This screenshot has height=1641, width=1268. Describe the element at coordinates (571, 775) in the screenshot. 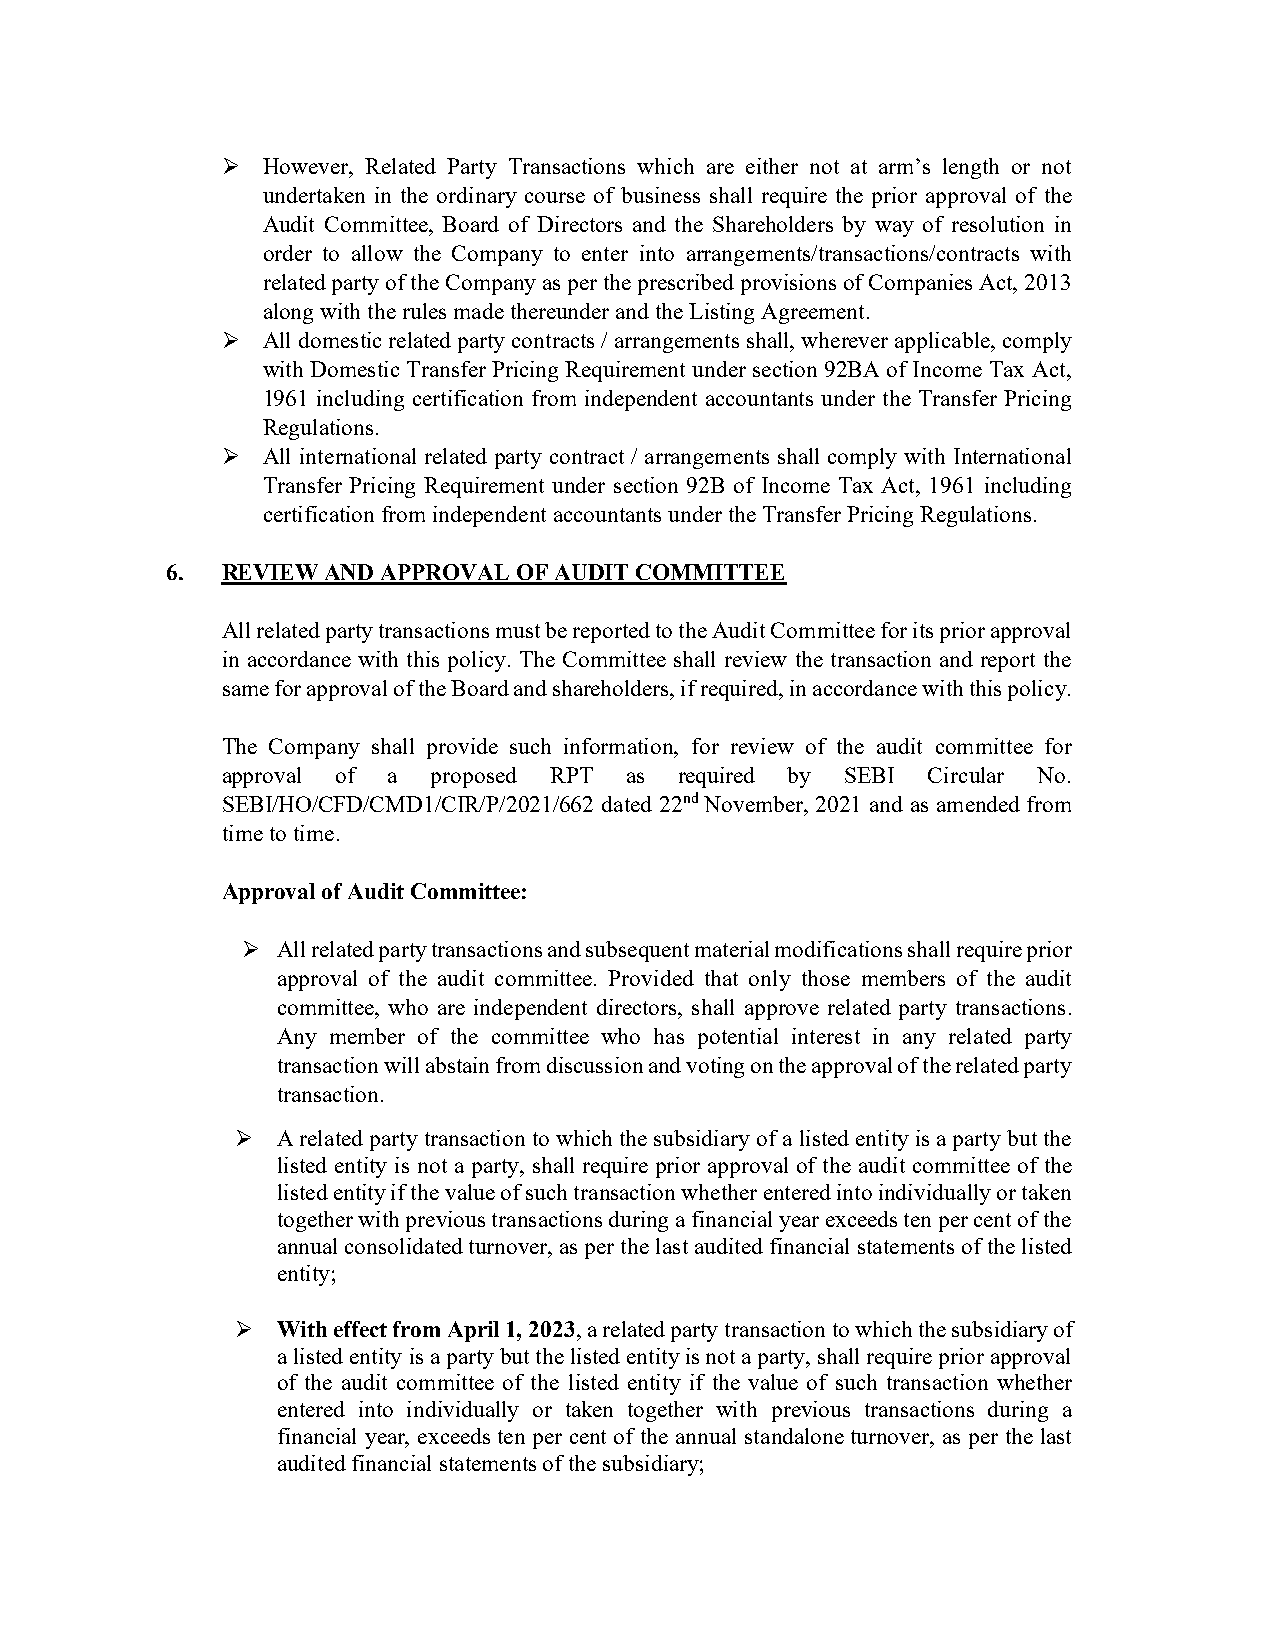

I see `RPT` at that location.
